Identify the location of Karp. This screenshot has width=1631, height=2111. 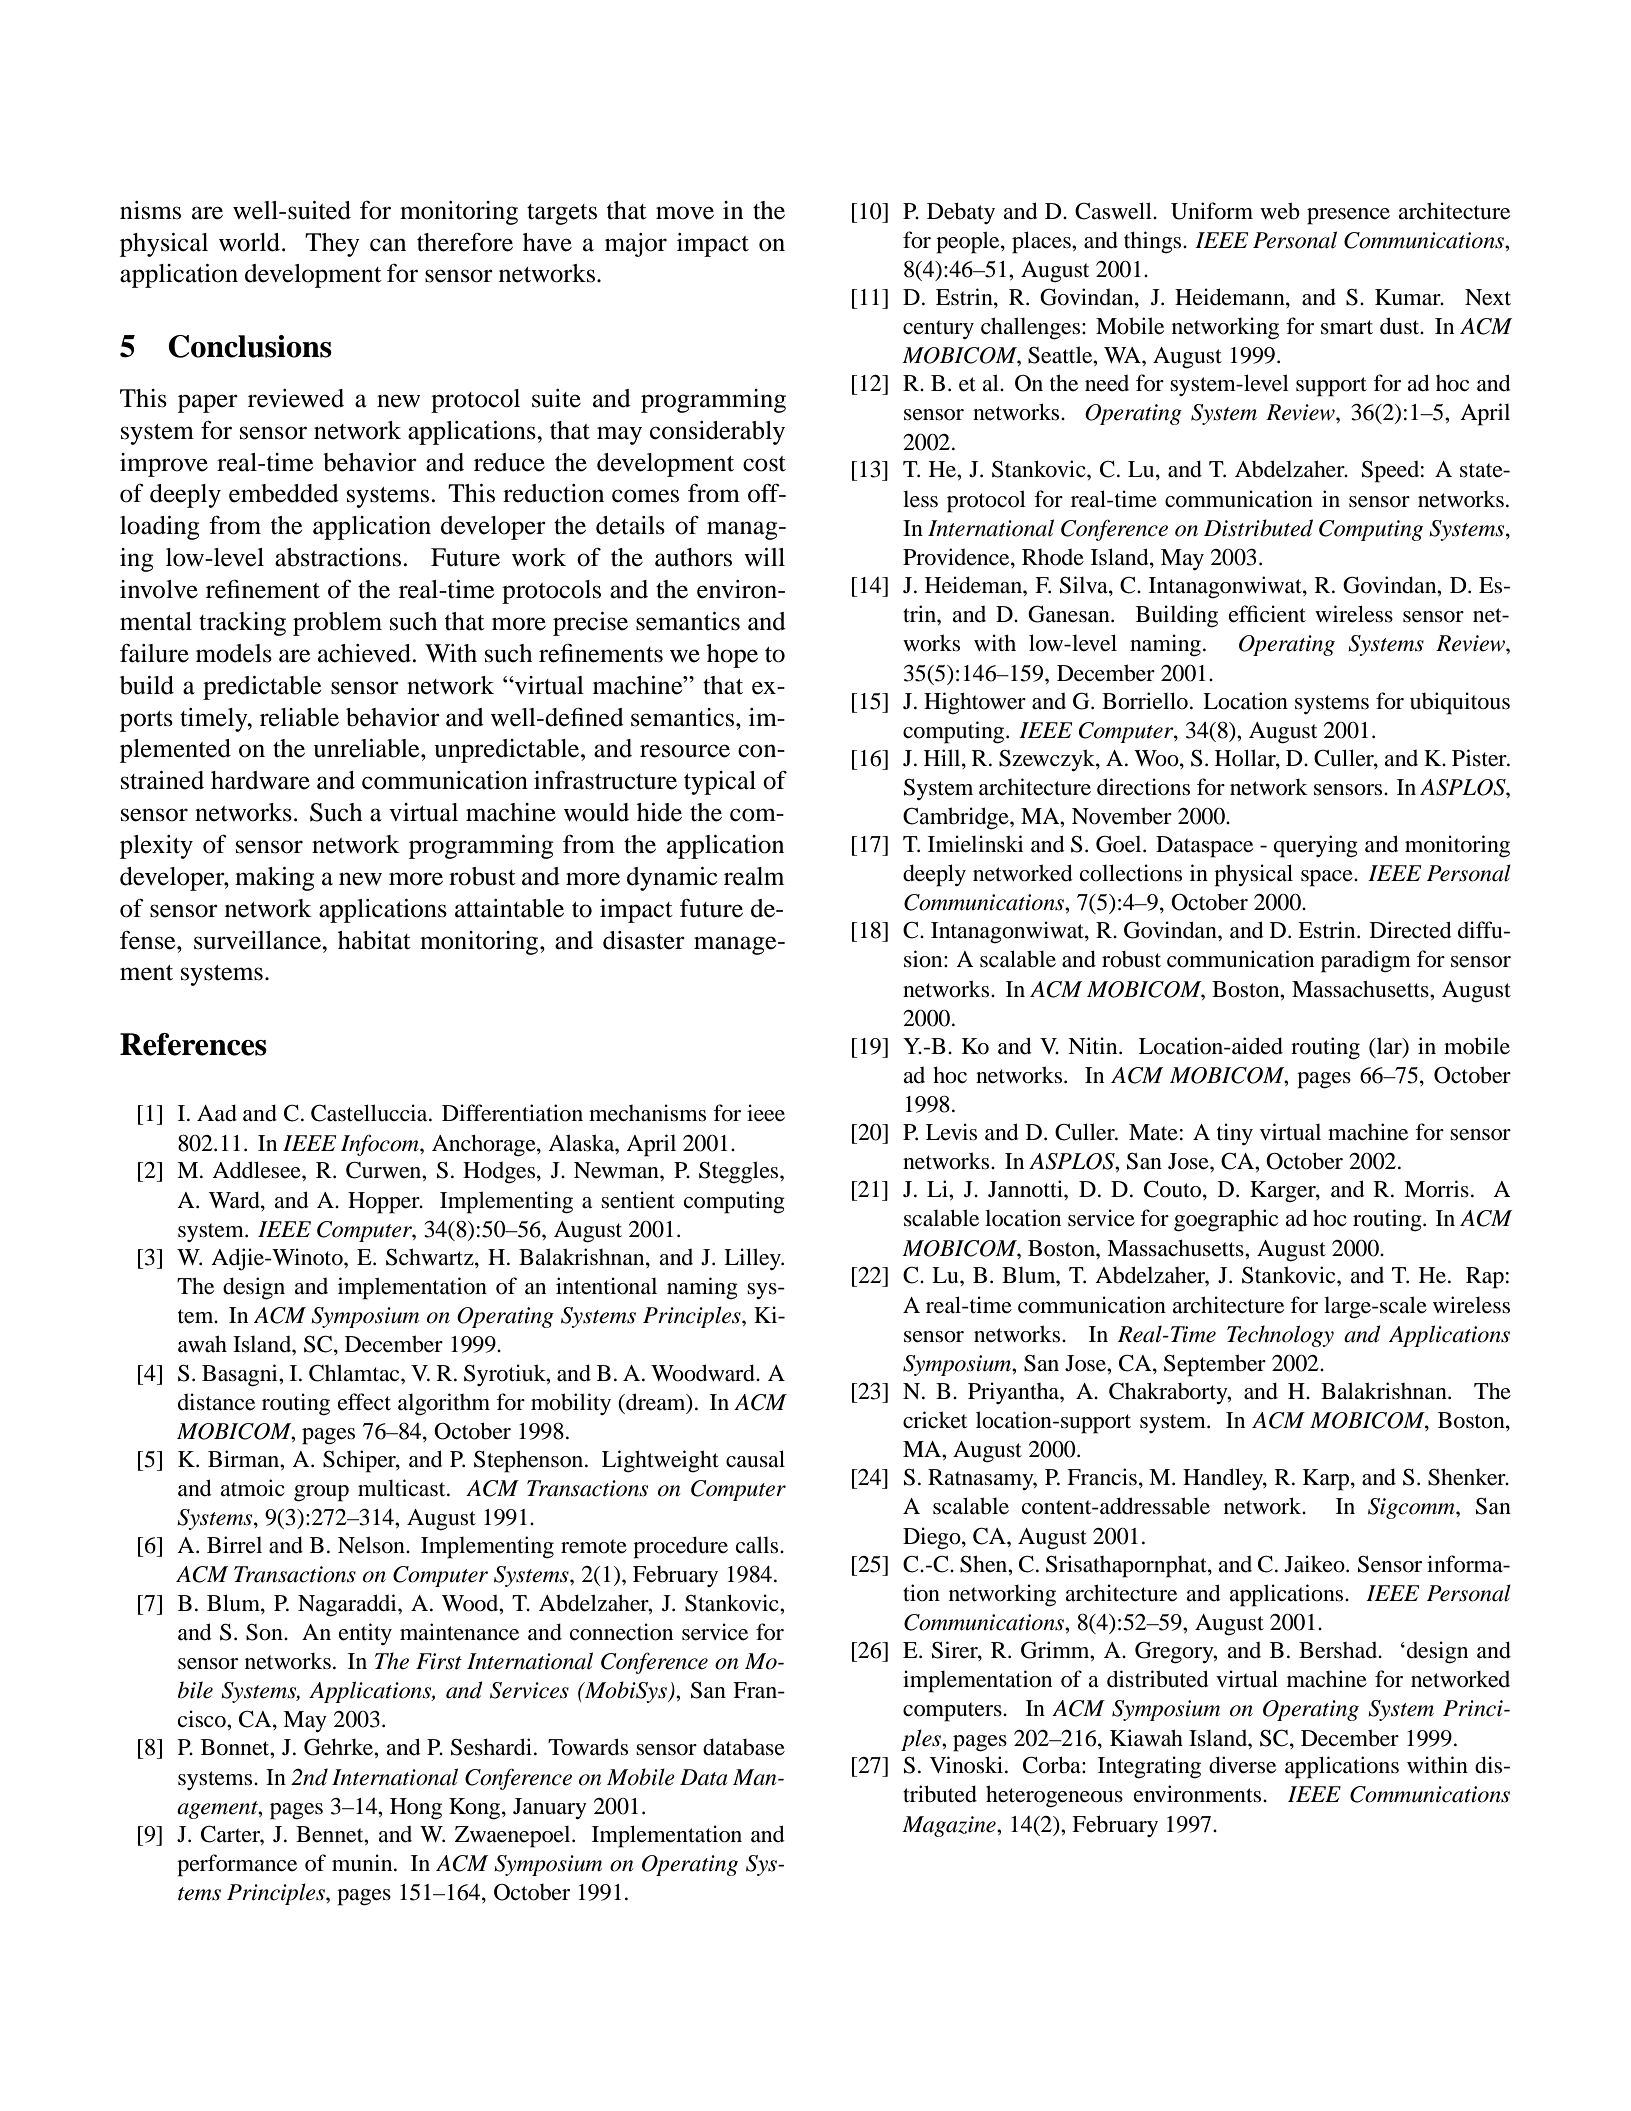
(1327, 1480).
